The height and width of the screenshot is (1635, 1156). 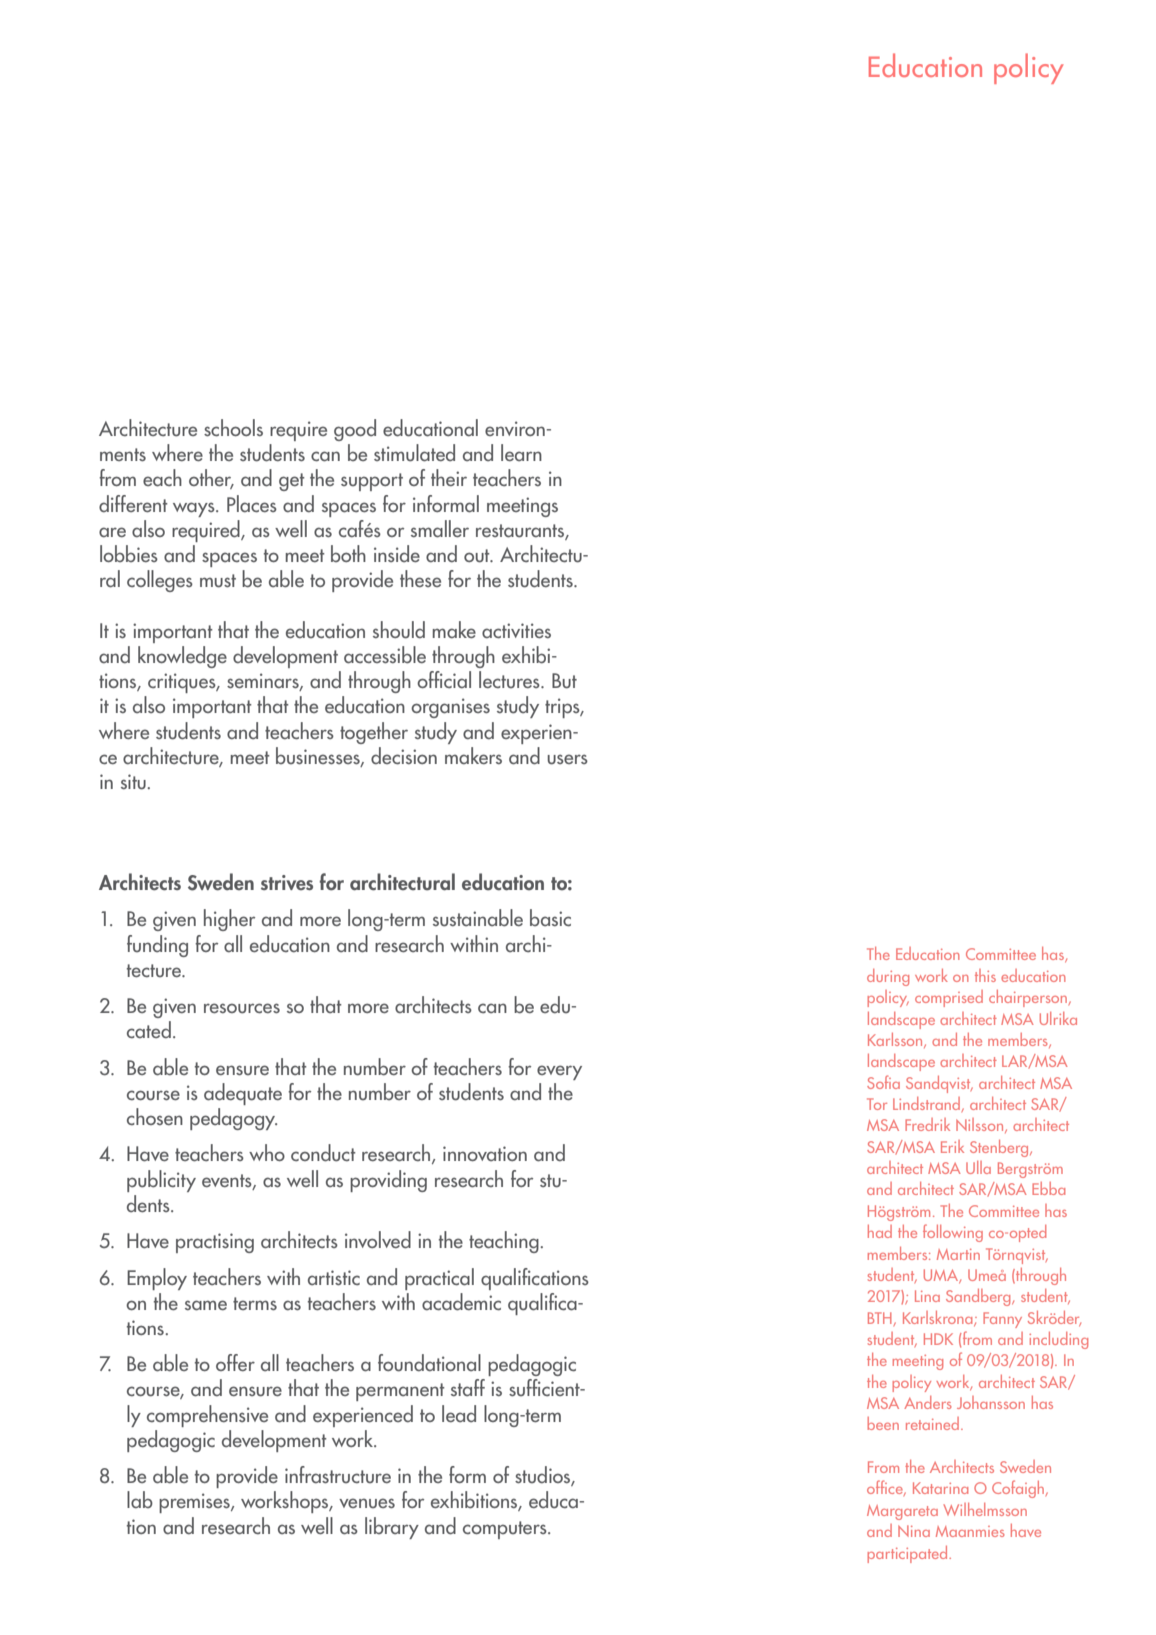 I want to click on resources, so click(x=242, y=1008).
